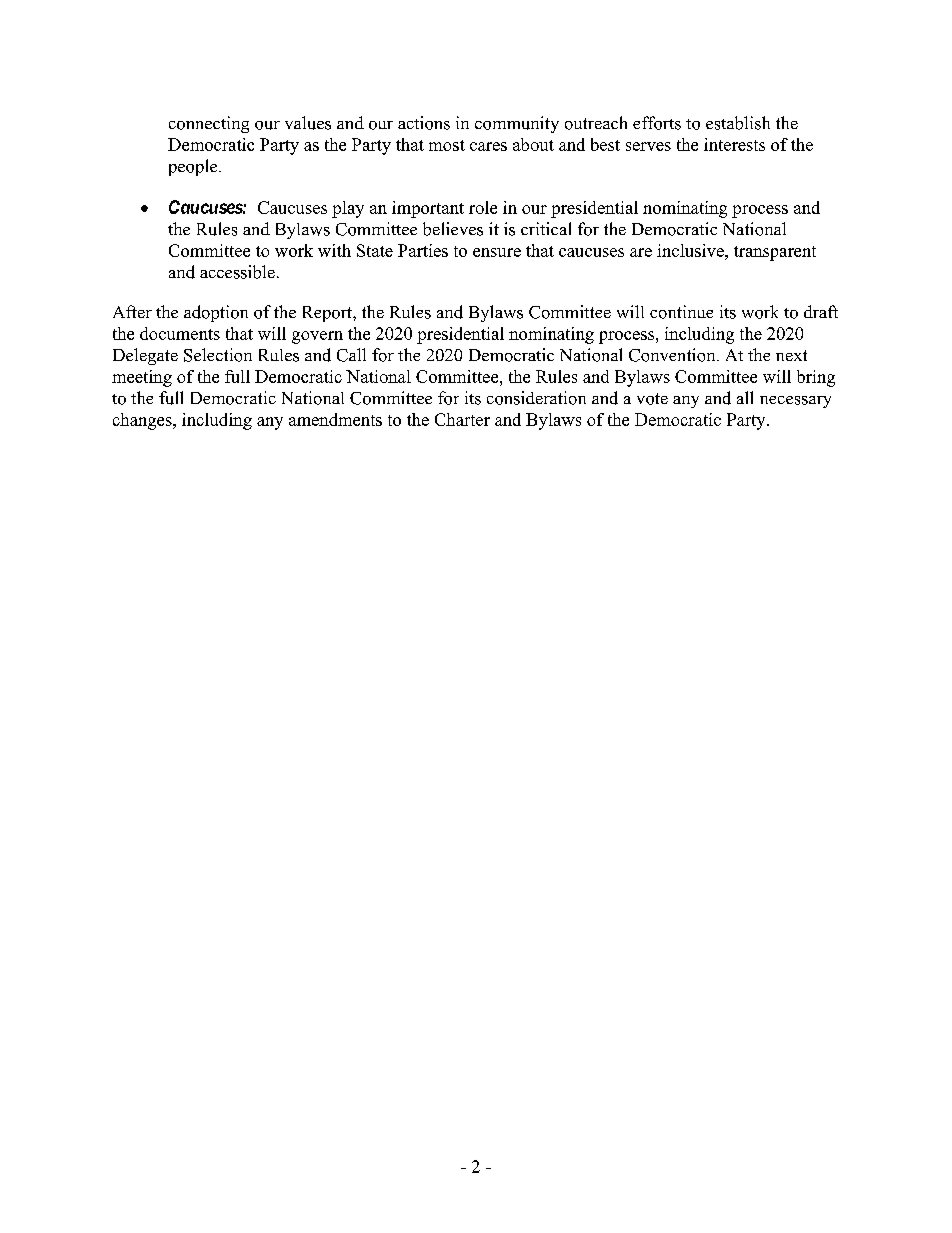 This screenshot has width=952, height=1233. Describe the element at coordinates (517, 124) in the screenshot. I see `community` at that location.
